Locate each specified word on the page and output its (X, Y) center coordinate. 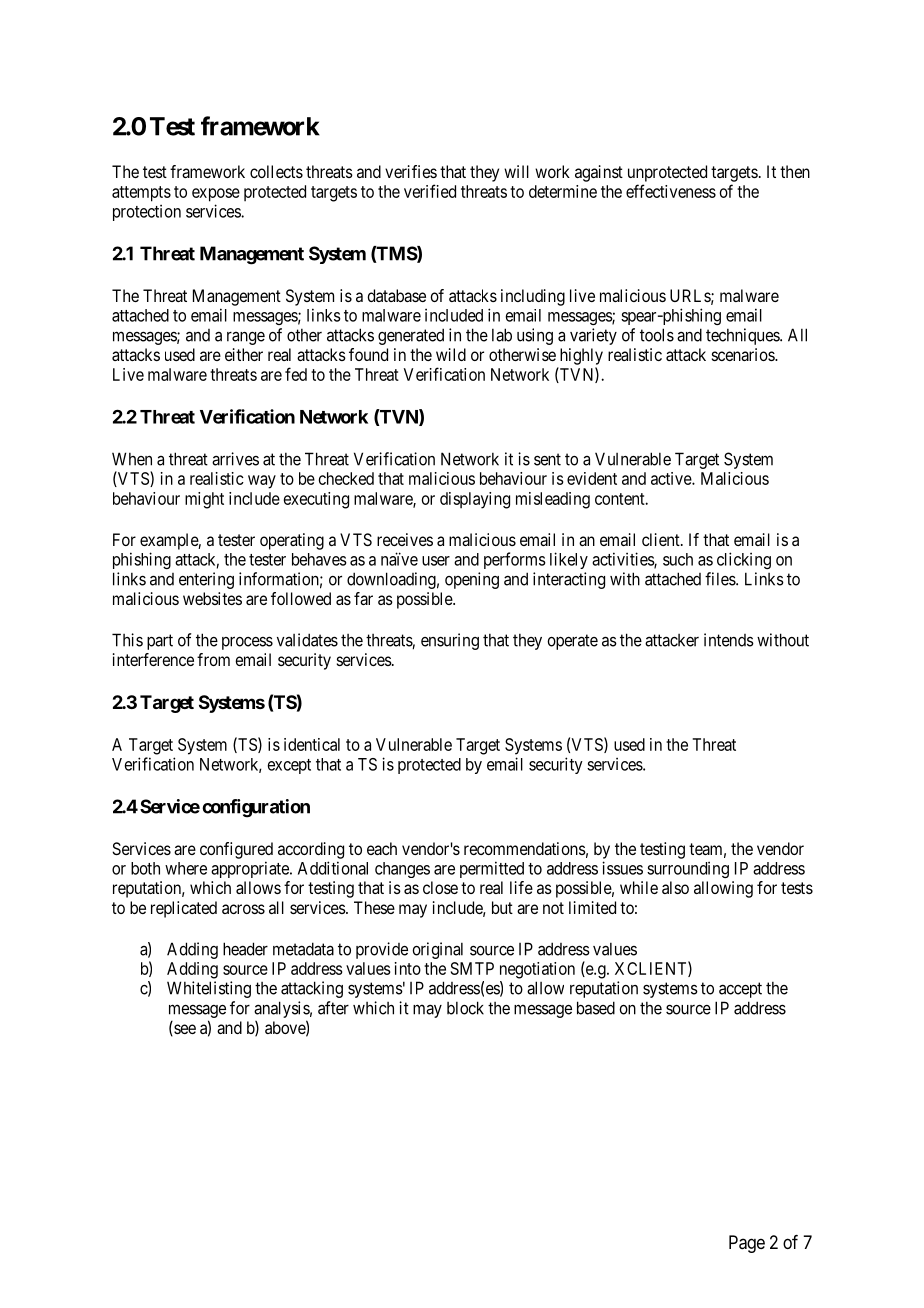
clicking (744, 560)
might (204, 500)
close (440, 887)
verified (430, 191)
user (436, 561)
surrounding (688, 869)
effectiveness (671, 191)
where (186, 868)
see (184, 1030)
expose (216, 195)
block (465, 1008)
